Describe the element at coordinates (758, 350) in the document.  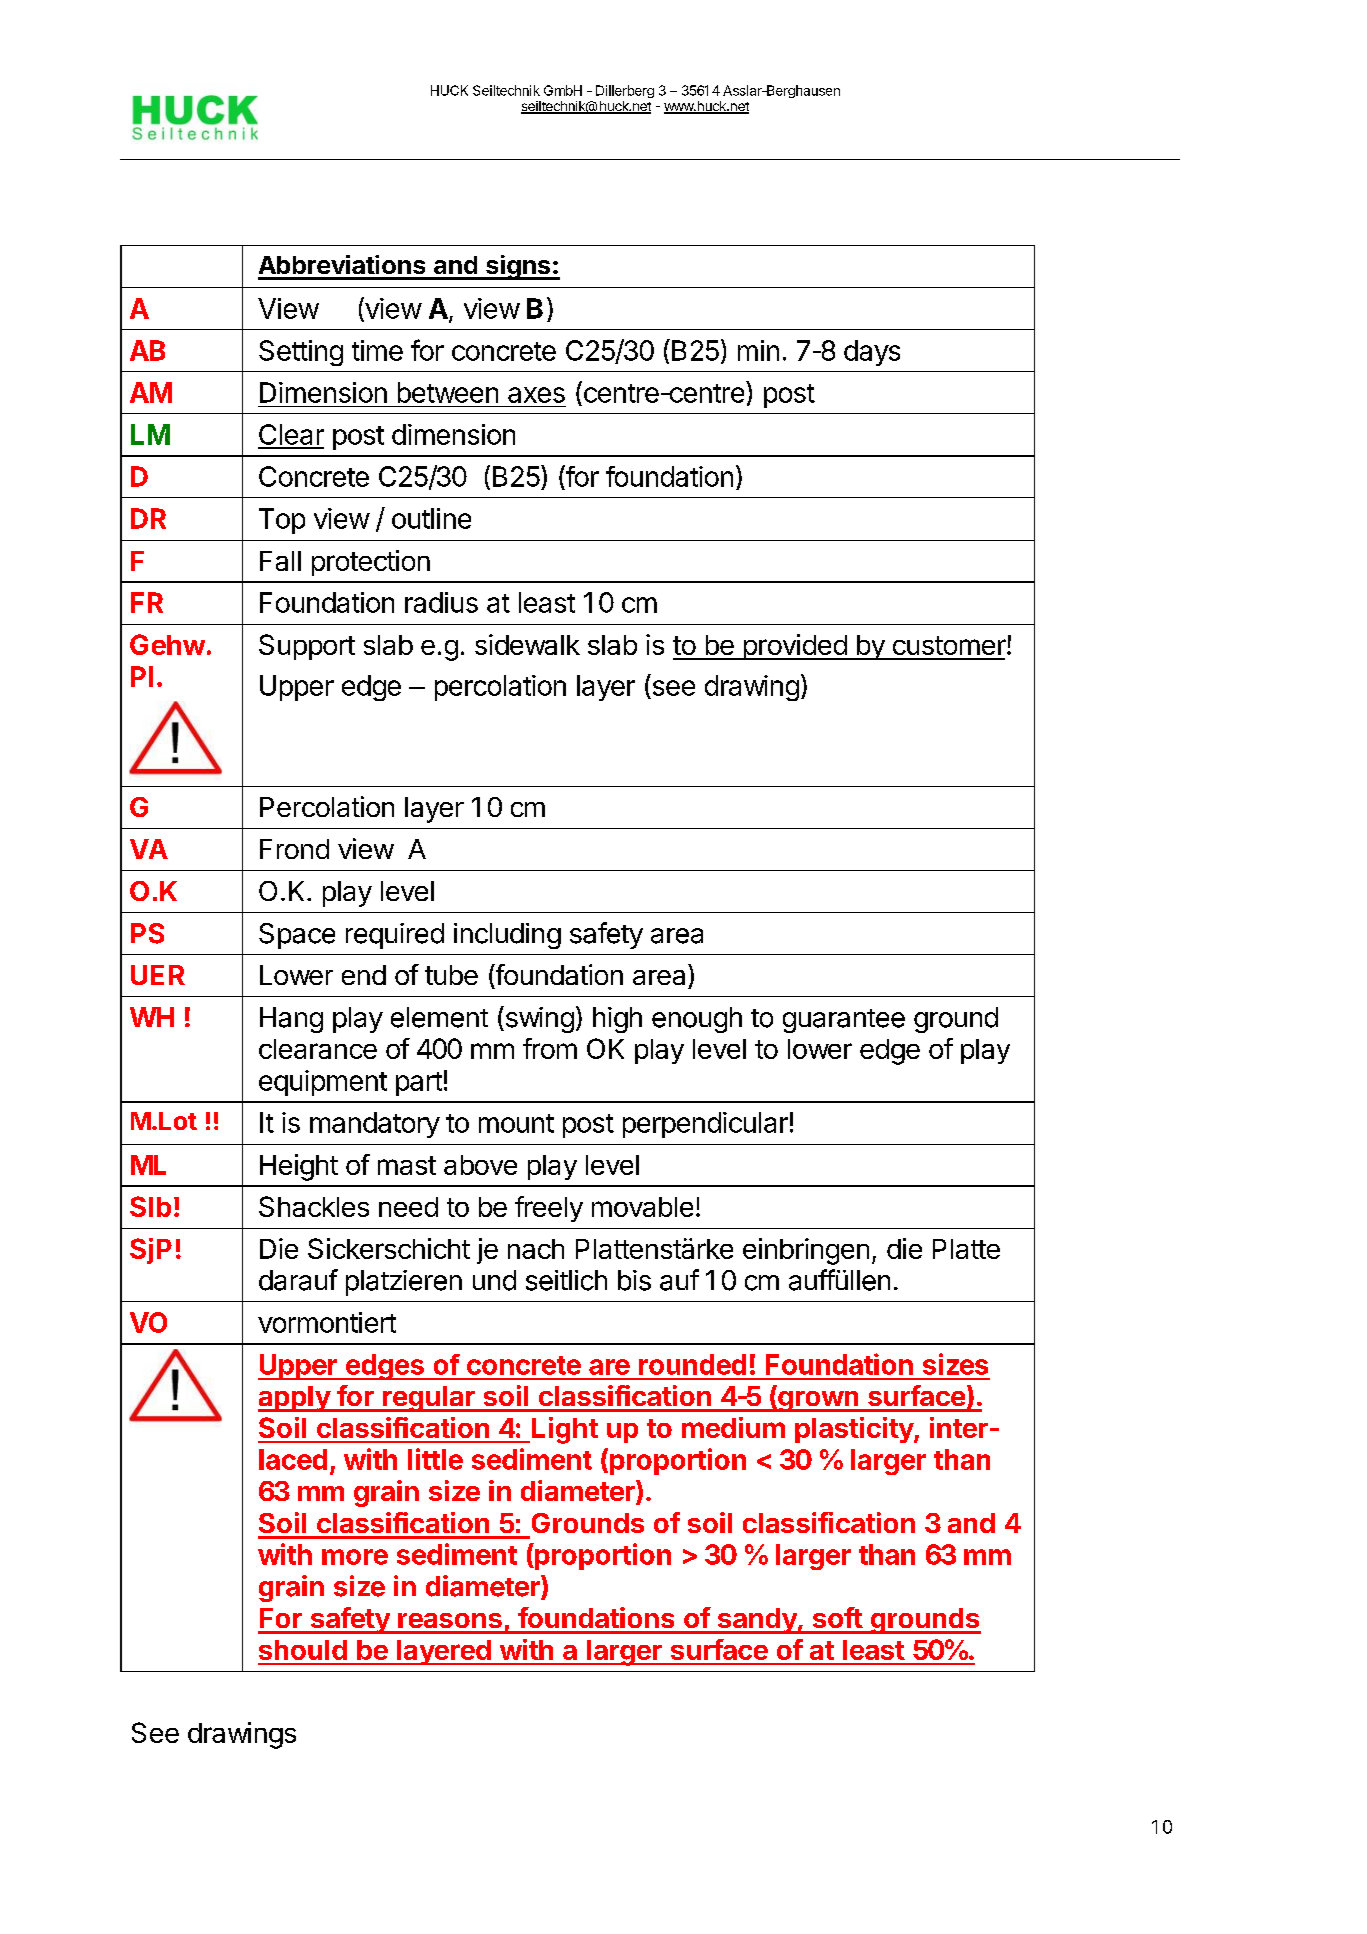
I see `min` at that location.
